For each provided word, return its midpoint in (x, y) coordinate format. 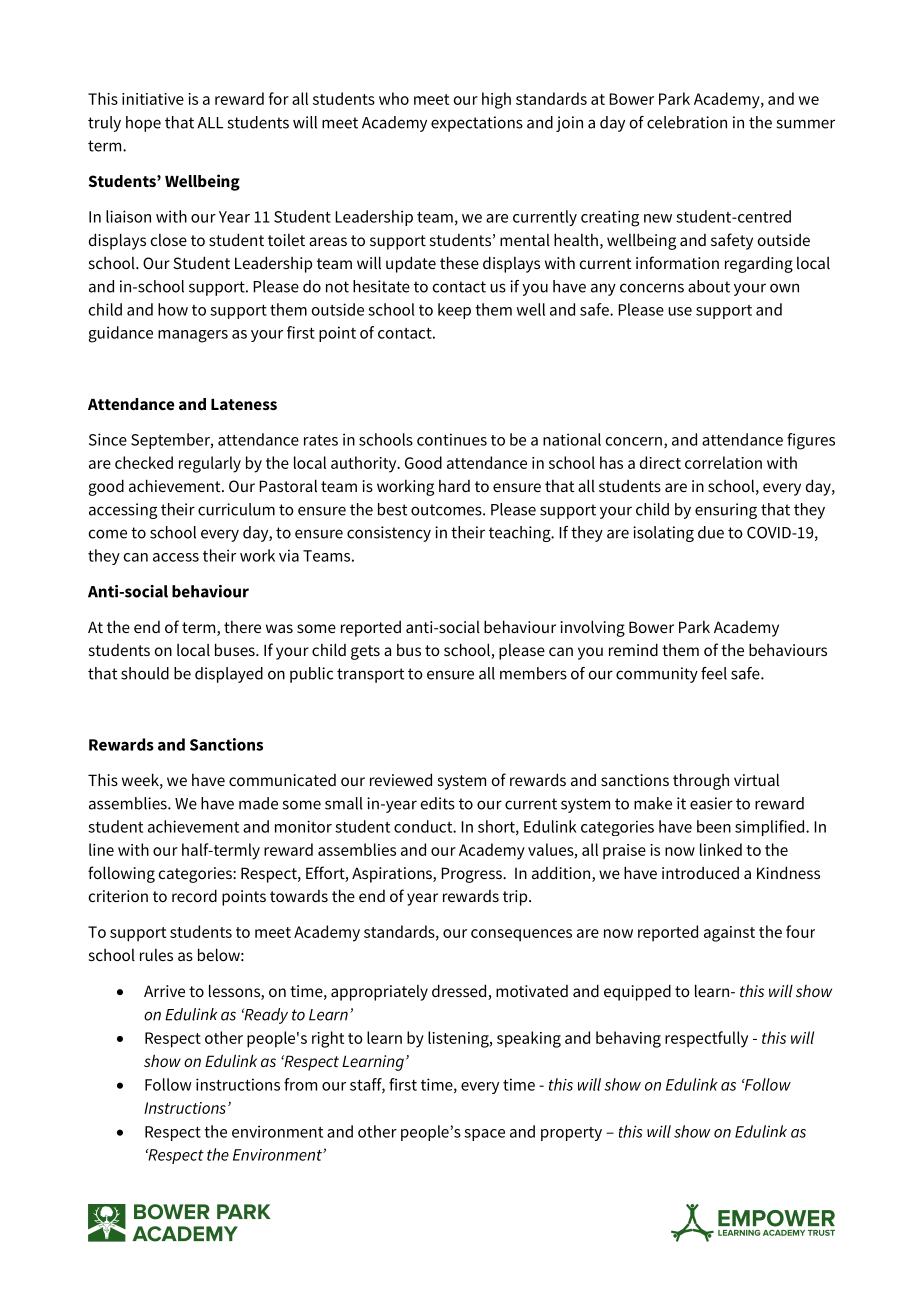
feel (714, 673)
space (484, 1135)
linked (721, 849)
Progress (472, 875)
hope (143, 124)
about (709, 286)
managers (193, 336)
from (300, 1084)
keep (454, 311)
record (194, 895)
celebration (687, 122)
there (242, 627)
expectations (477, 124)
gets (365, 652)
